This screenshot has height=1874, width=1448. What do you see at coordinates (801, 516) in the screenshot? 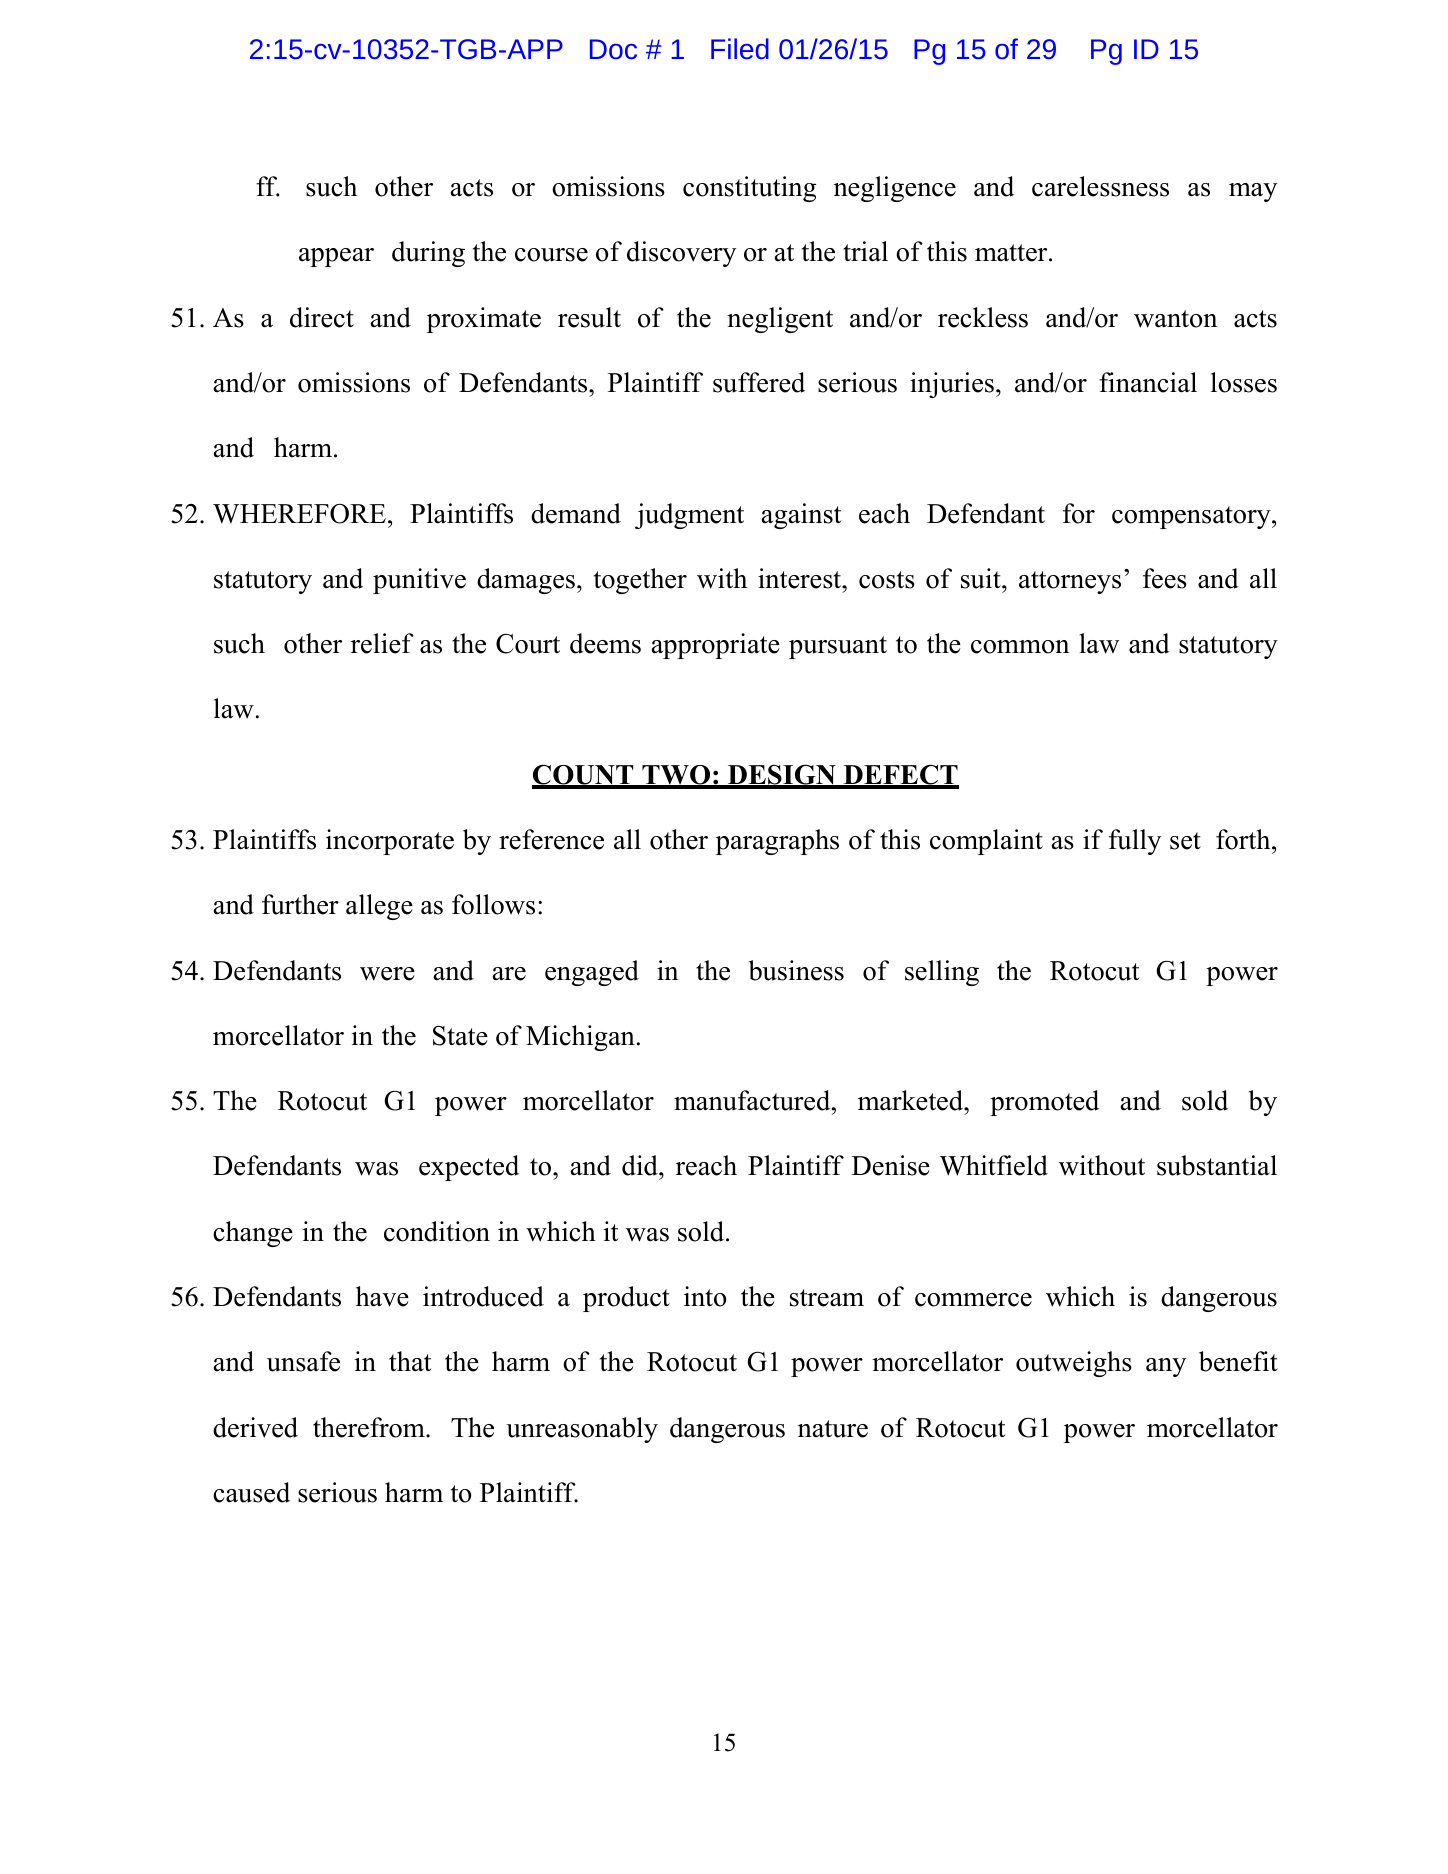
I see `against` at bounding box center [801, 516].
